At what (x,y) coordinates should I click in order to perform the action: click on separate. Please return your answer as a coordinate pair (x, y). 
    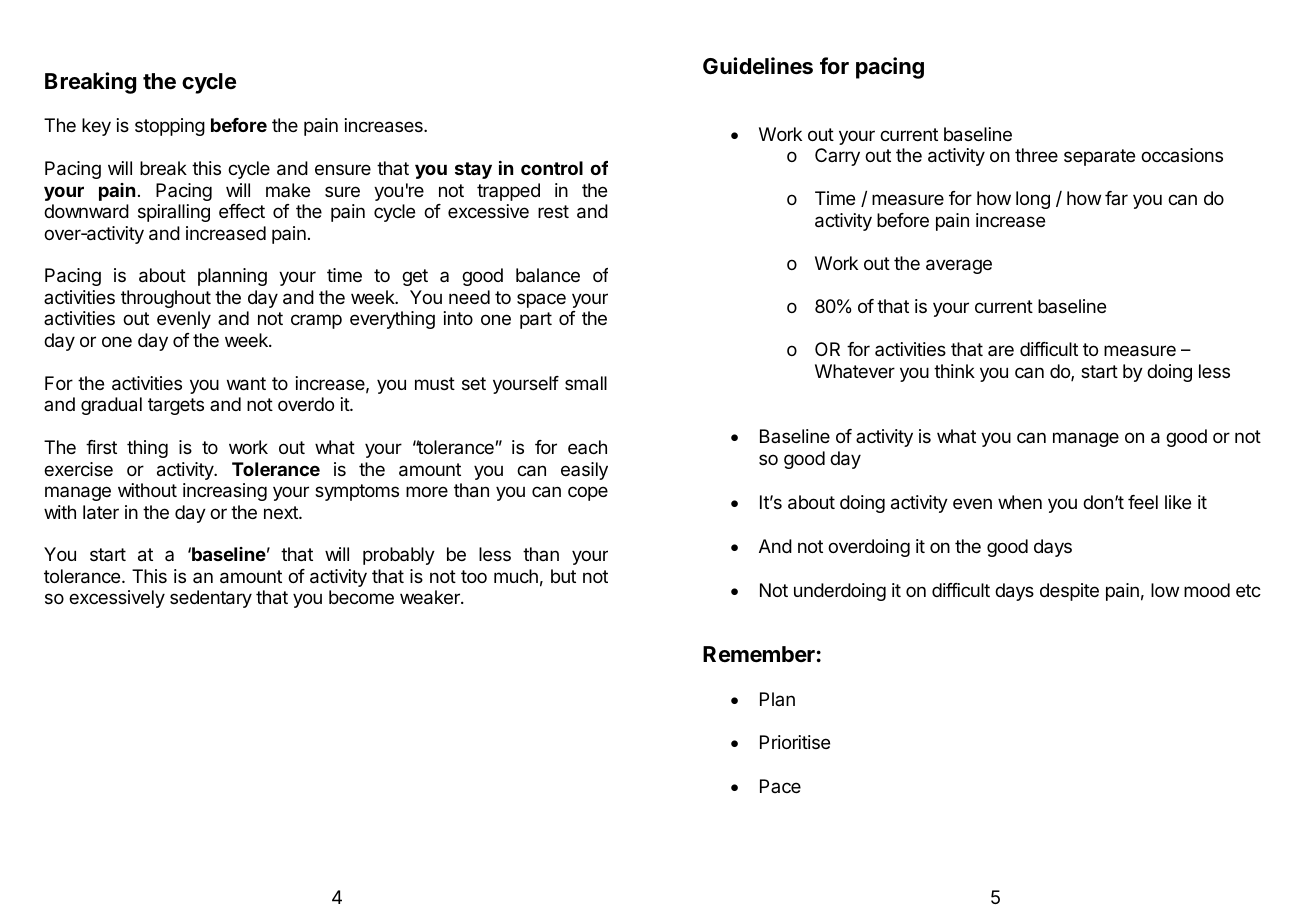
    Looking at the image, I should click on (1099, 157).
